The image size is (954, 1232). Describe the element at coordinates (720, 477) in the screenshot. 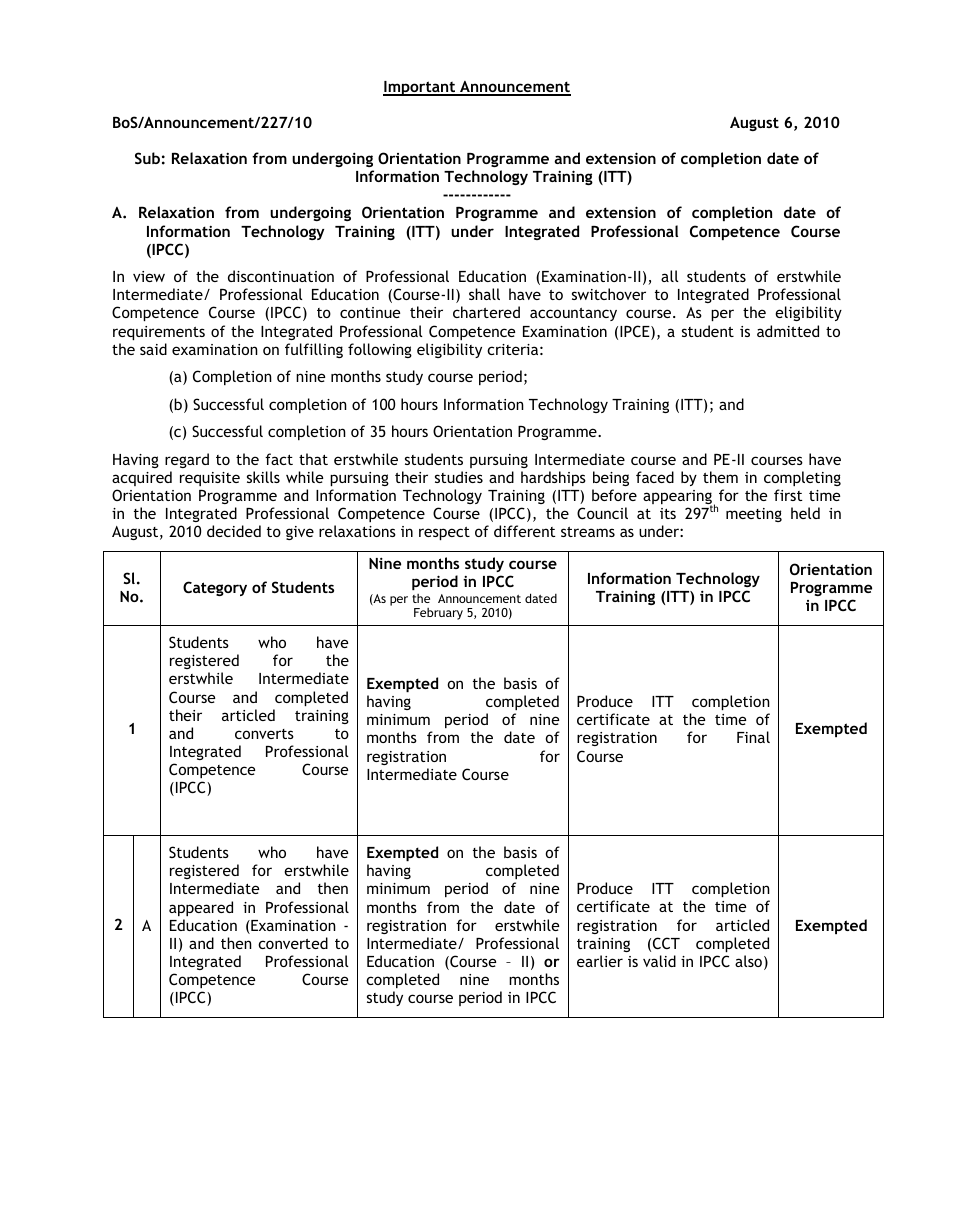

I see `them` at that location.
